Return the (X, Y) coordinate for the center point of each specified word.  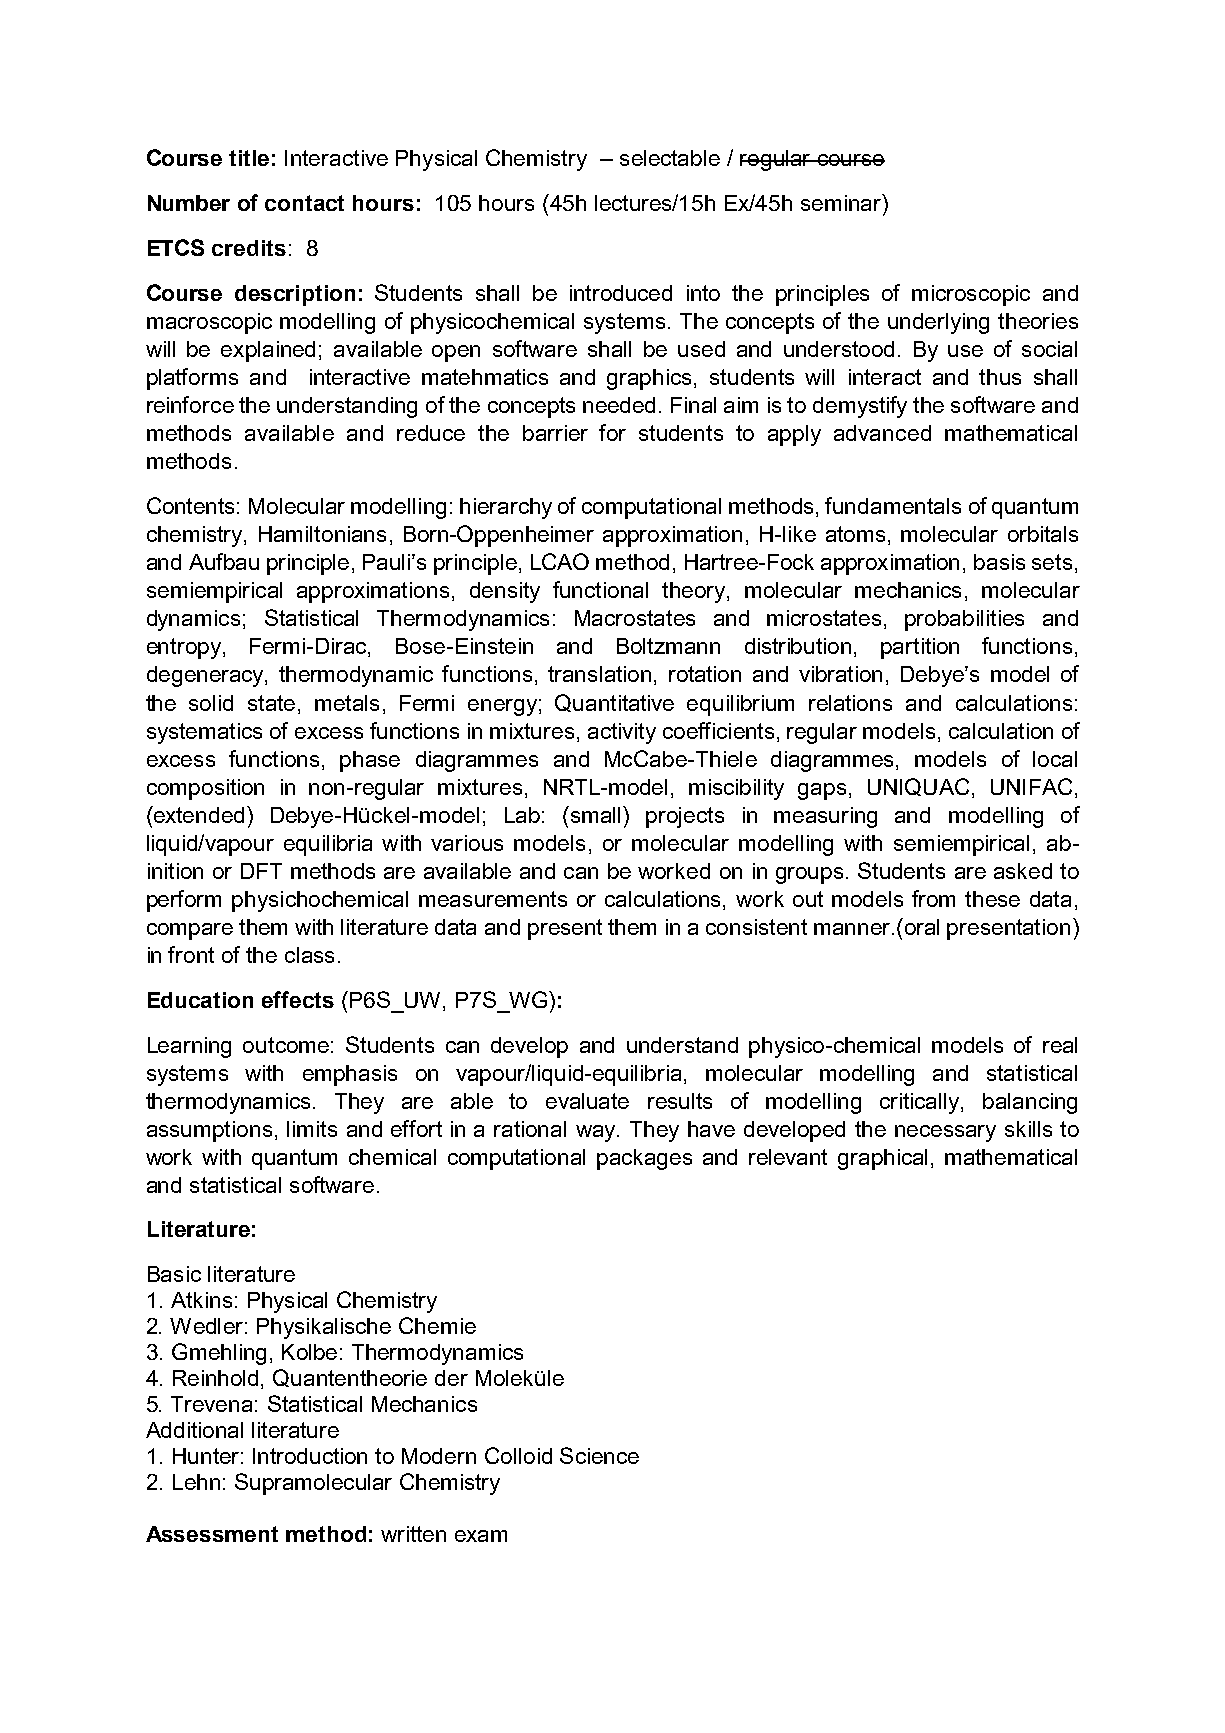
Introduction (310, 1456)
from (933, 898)
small (596, 814)
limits (312, 1129)
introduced (621, 293)
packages (644, 1159)
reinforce (190, 404)
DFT (261, 871)
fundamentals (893, 505)
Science (599, 1455)
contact (304, 203)
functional (600, 589)
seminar (842, 202)
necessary (945, 1133)
